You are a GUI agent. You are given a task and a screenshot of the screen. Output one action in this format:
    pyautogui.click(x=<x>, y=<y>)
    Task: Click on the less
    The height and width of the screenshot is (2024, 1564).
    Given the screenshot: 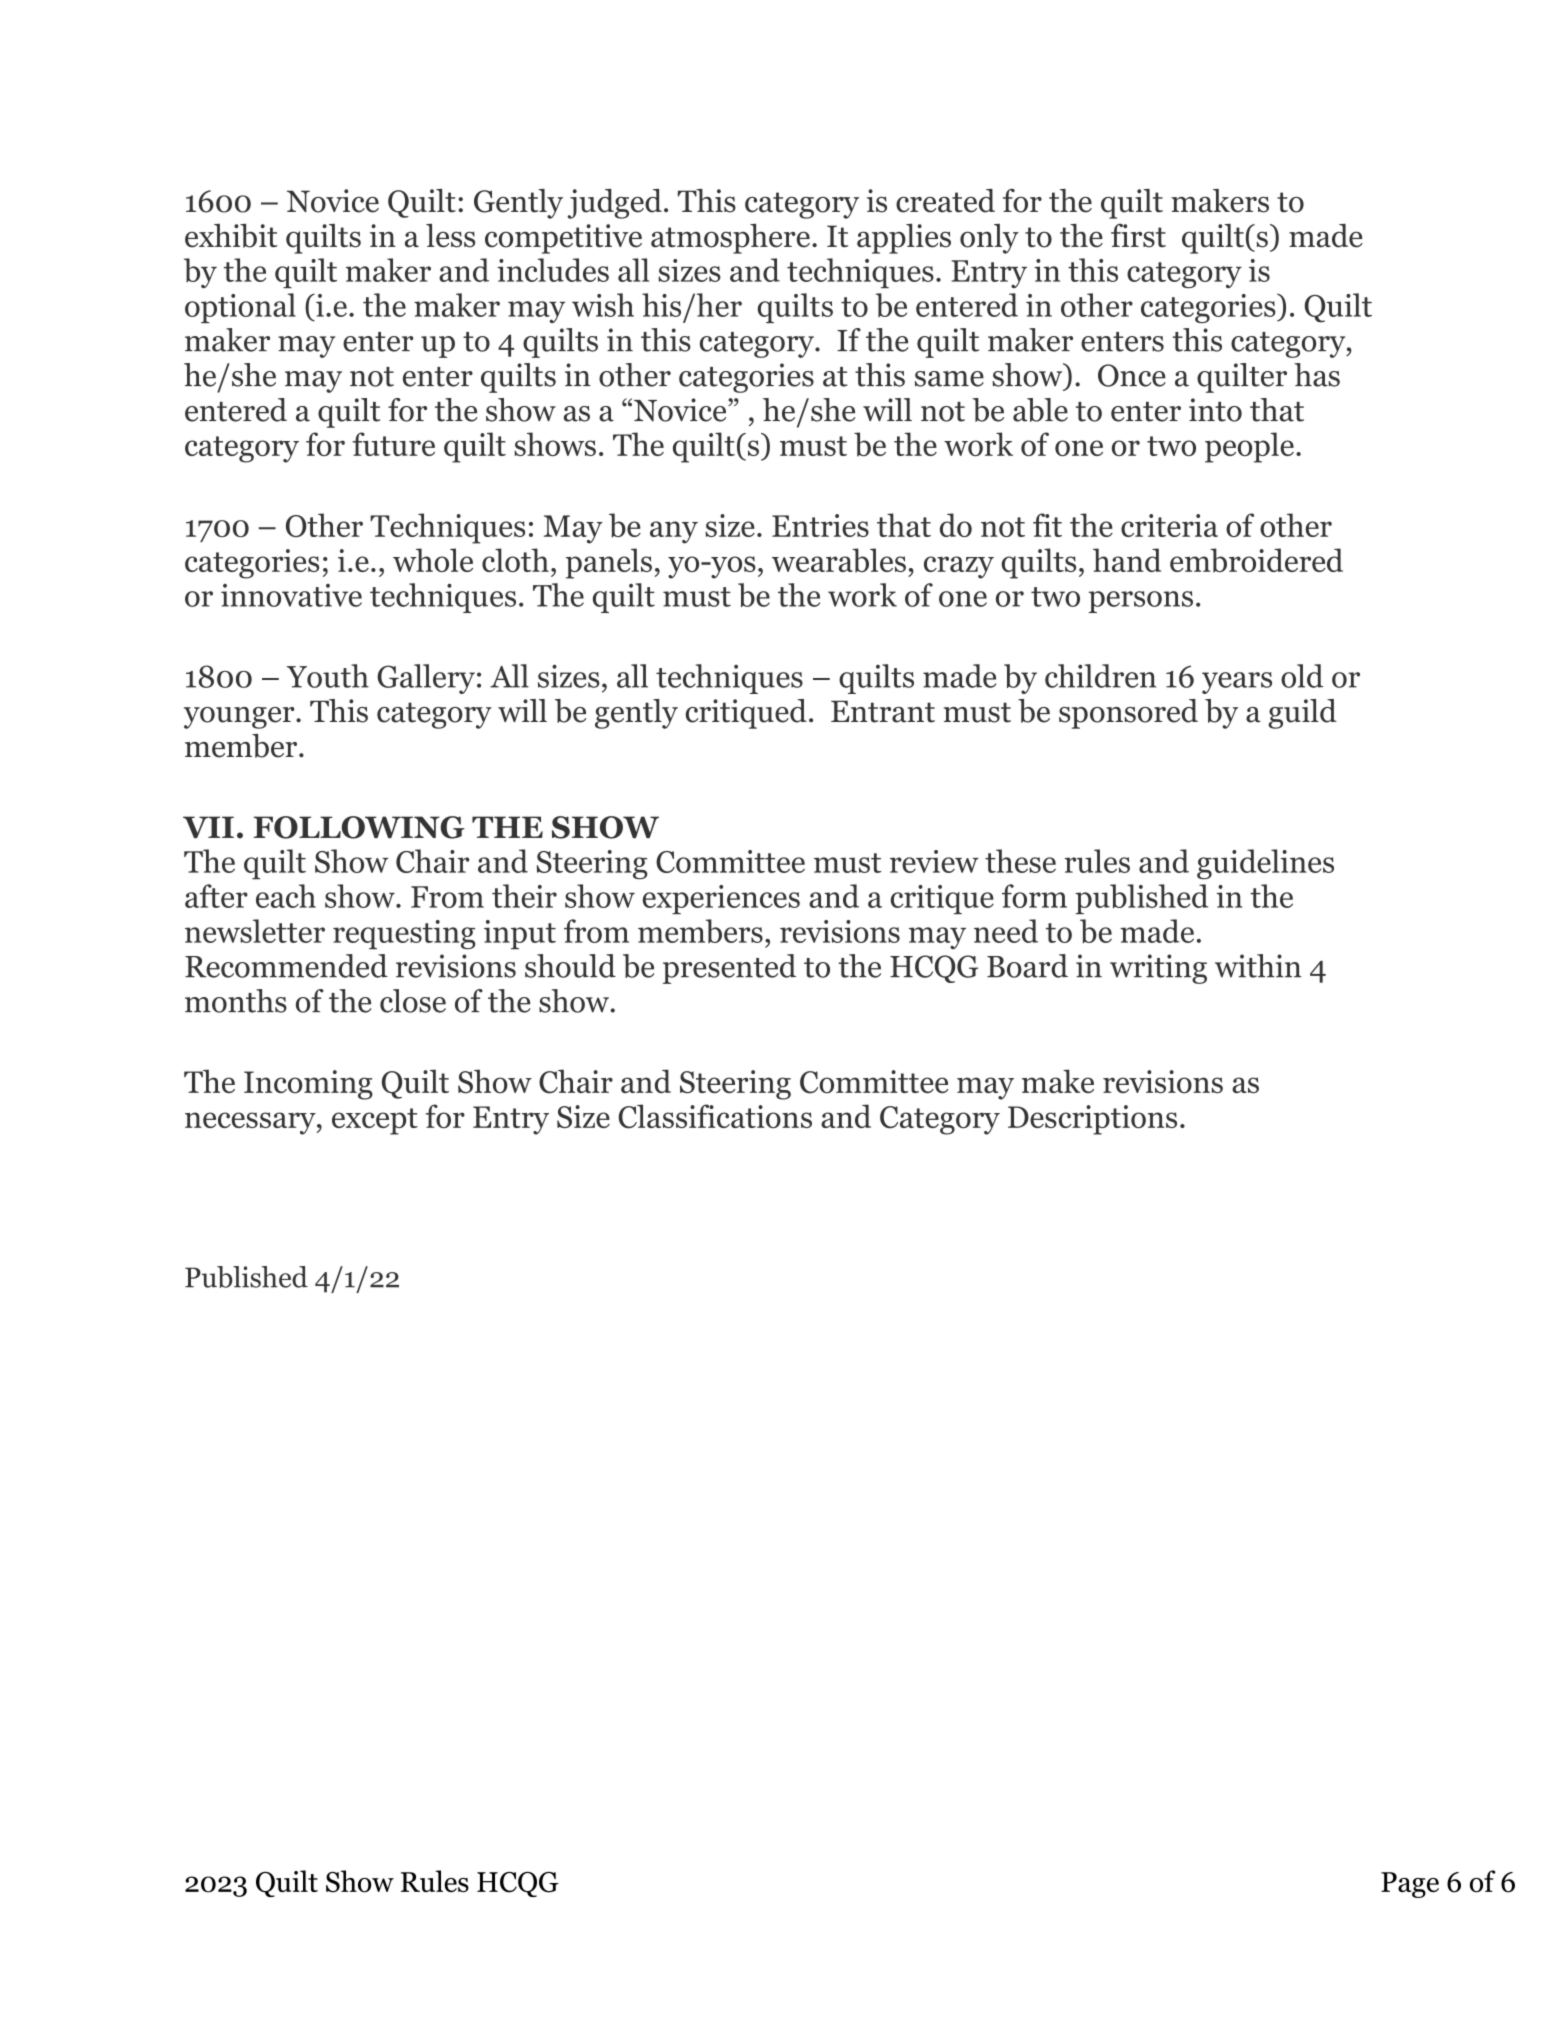 What is the action you would take?
    pyautogui.click(x=450, y=236)
